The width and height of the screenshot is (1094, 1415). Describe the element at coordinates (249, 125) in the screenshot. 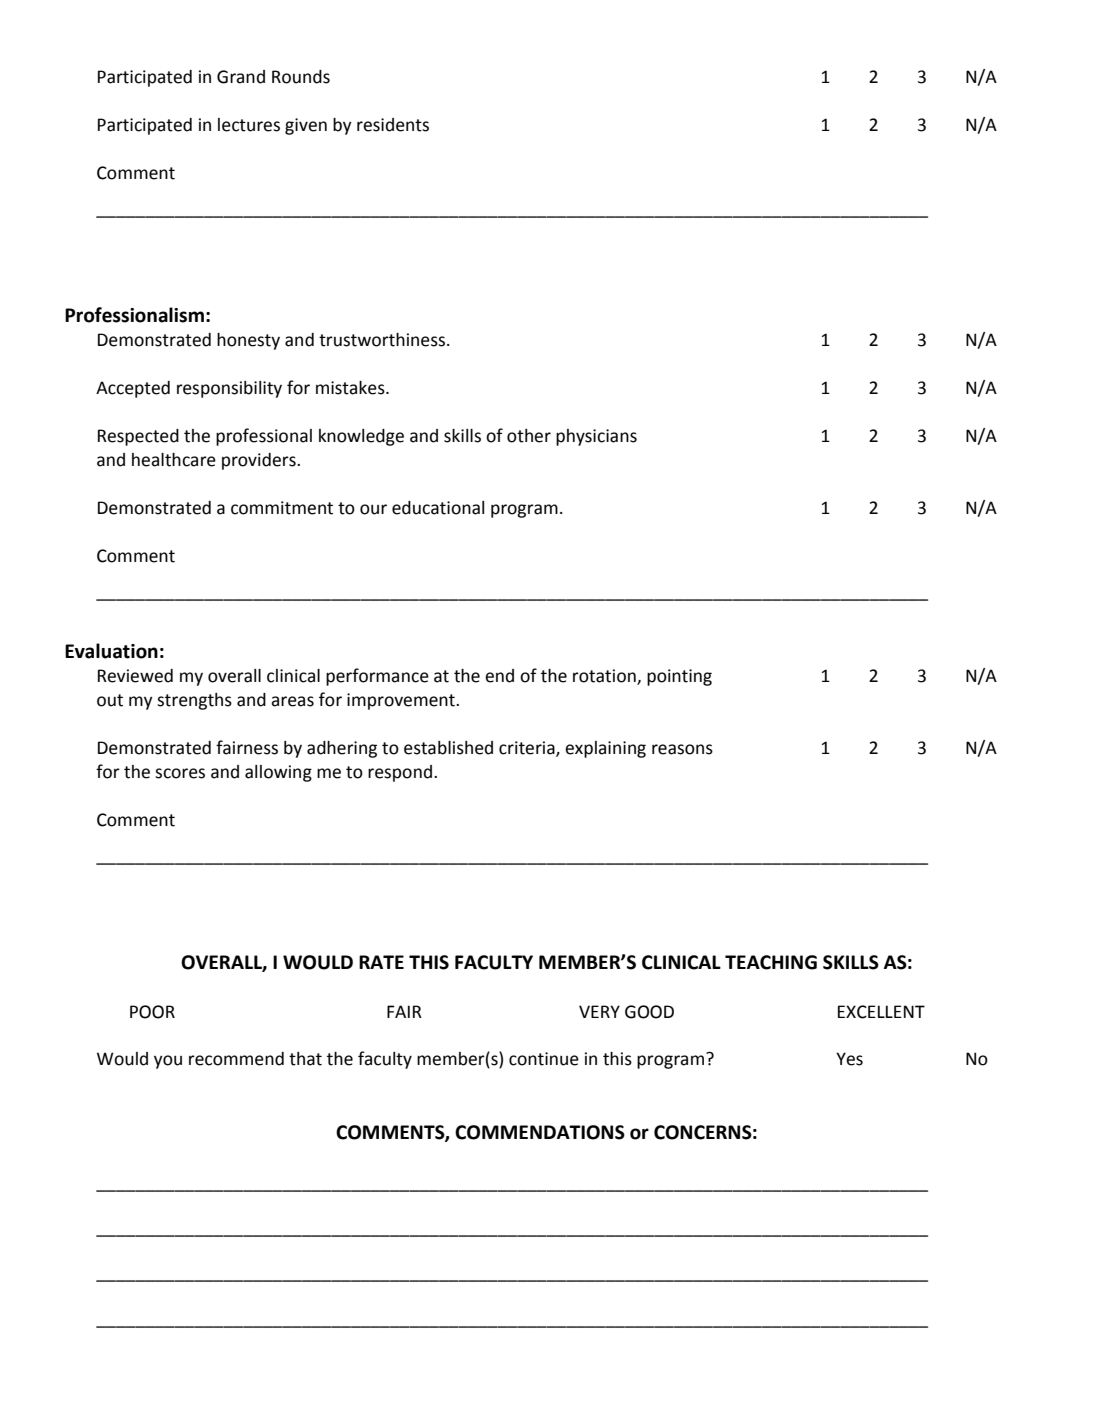

I see `lectures` at that location.
